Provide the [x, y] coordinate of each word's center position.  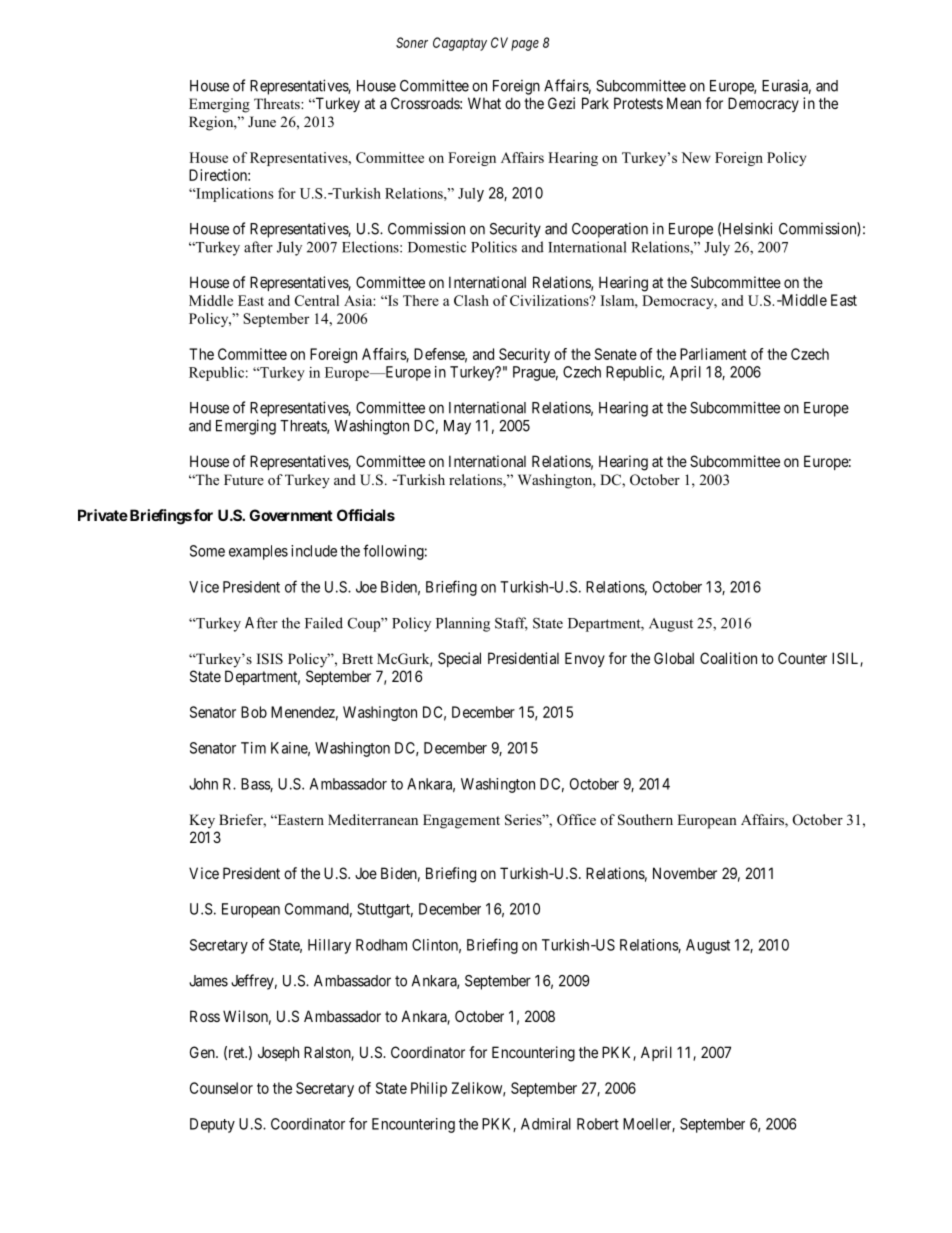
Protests [638, 103]
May [457, 427]
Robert [598, 1124]
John [203, 784]
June [262, 121]
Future [244, 479]
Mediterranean [373, 819]
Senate [616, 354]
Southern [645, 820]
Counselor [221, 1088]
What [484, 103]
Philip [429, 1089]
